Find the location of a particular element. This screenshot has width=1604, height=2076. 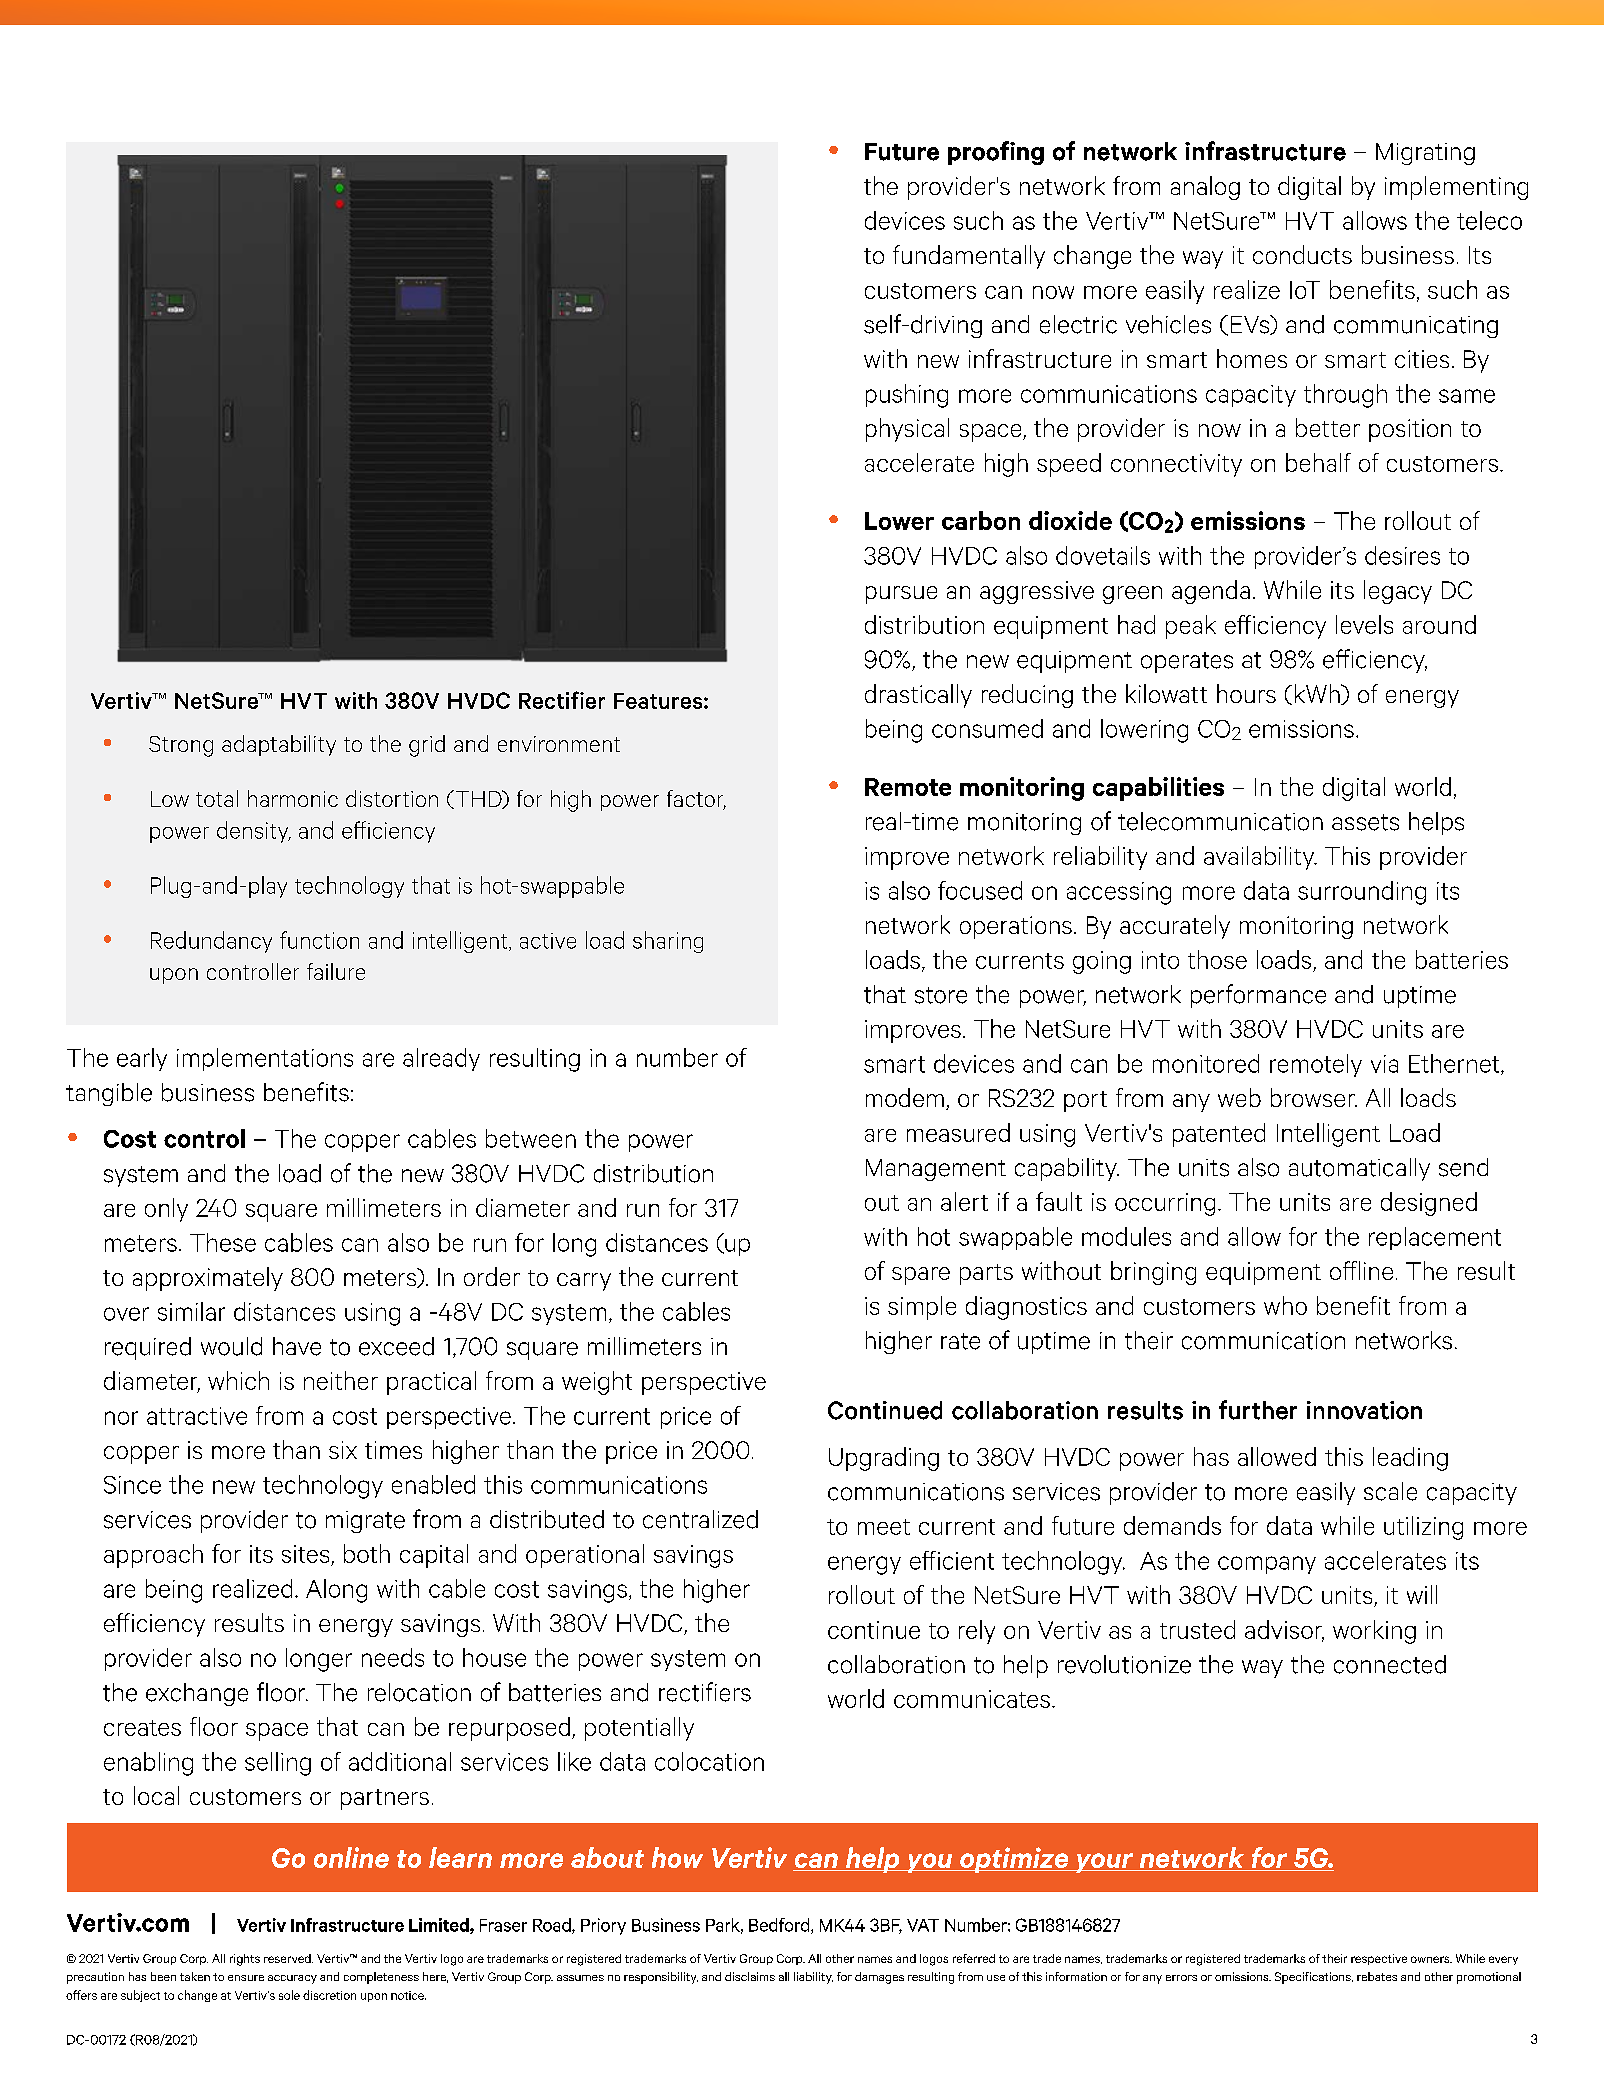

rights is located at coordinates (245, 1960).
